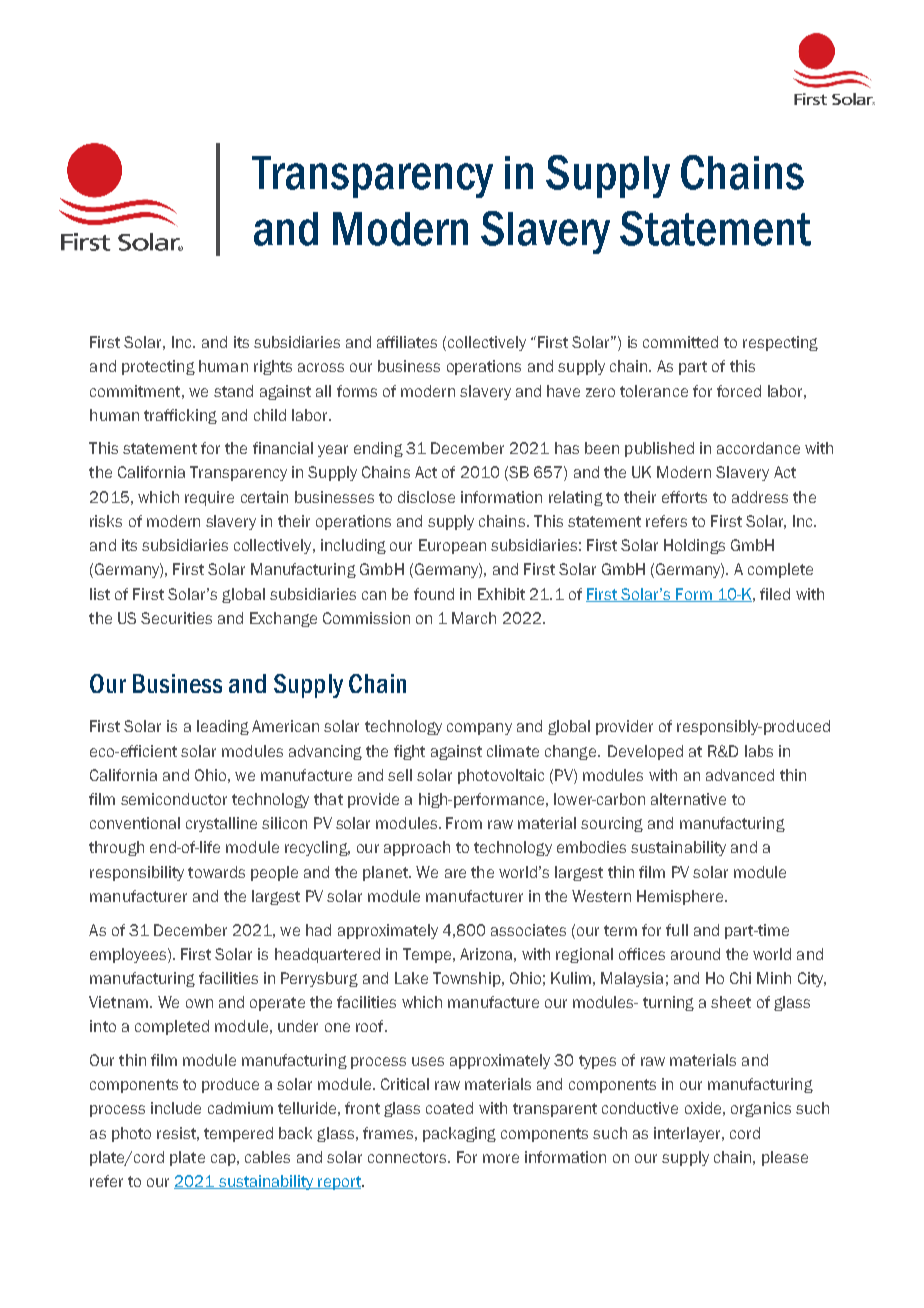  Describe the element at coordinates (452, 546) in the document. I see `European` at that location.
